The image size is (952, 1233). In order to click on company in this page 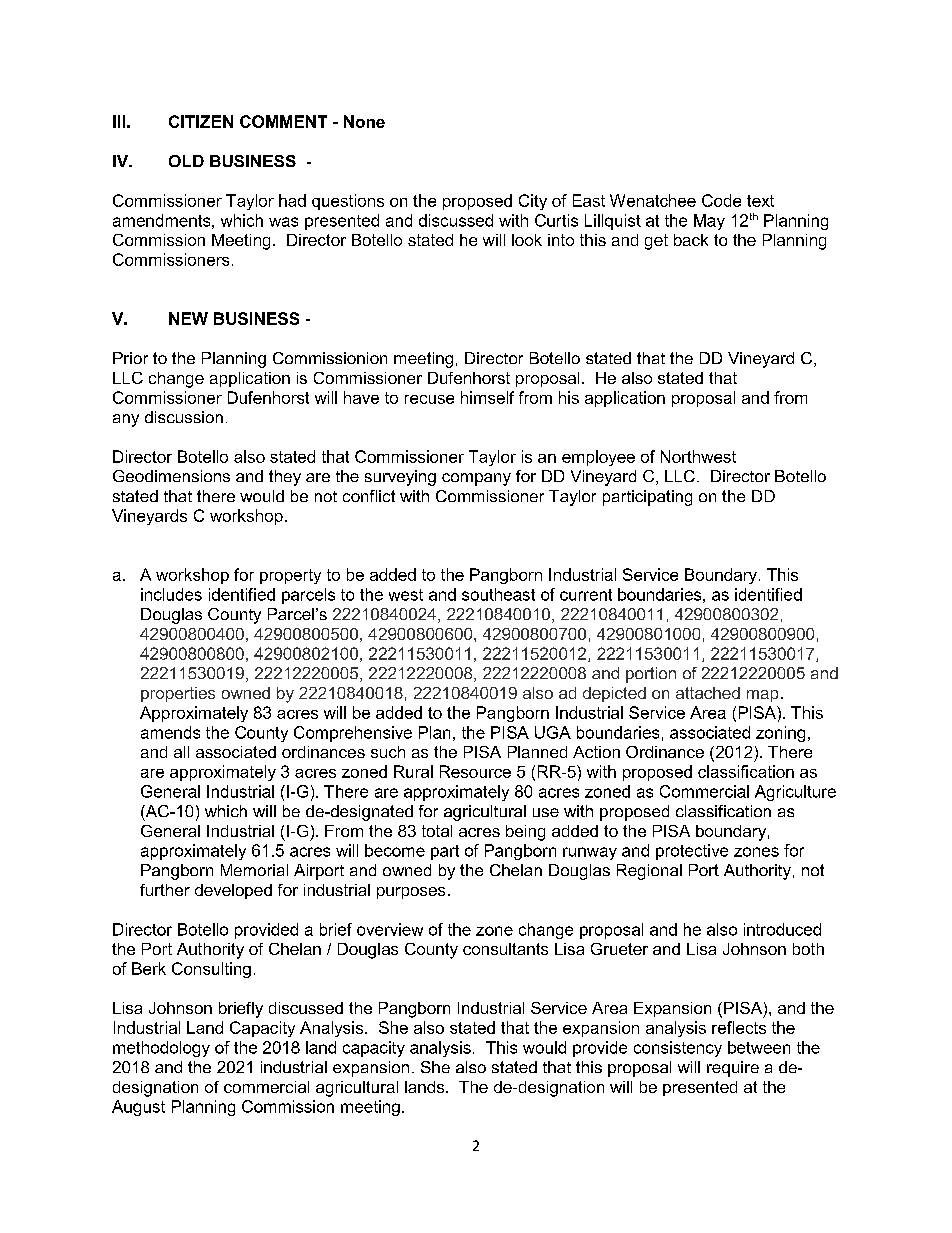, I will do `click(476, 479)`.
